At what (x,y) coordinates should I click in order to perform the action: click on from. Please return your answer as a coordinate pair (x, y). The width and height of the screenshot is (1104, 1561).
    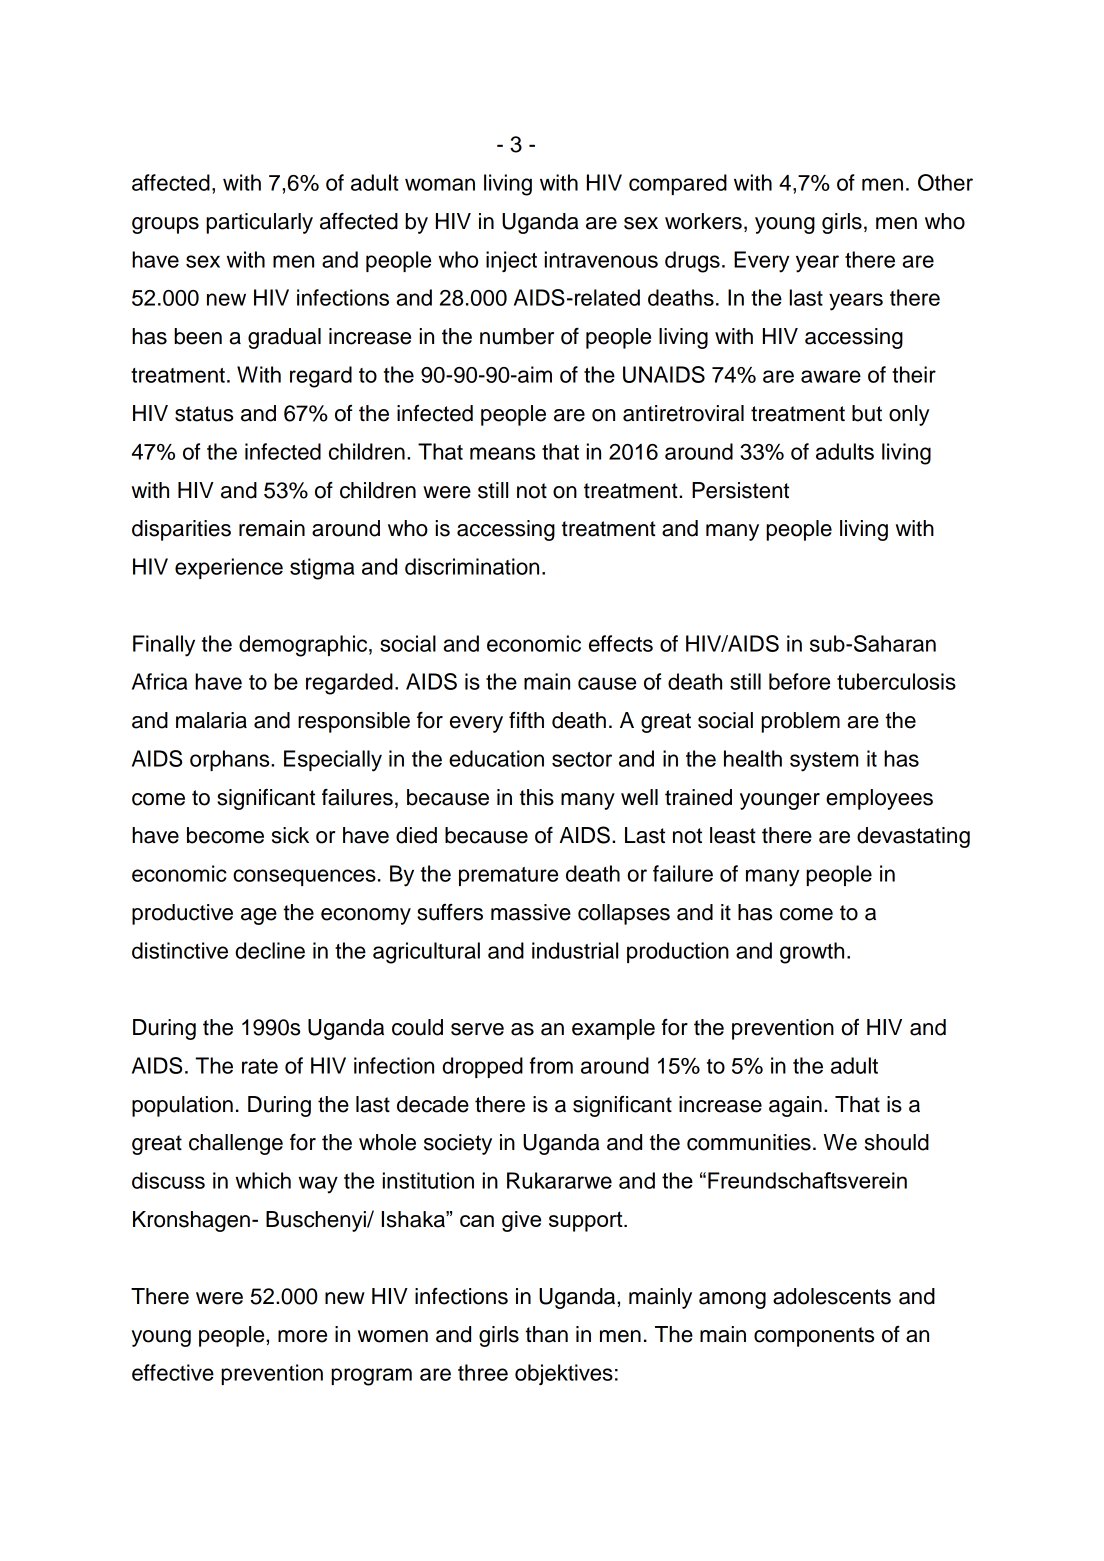
    Looking at the image, I should click on (551, 1065).
